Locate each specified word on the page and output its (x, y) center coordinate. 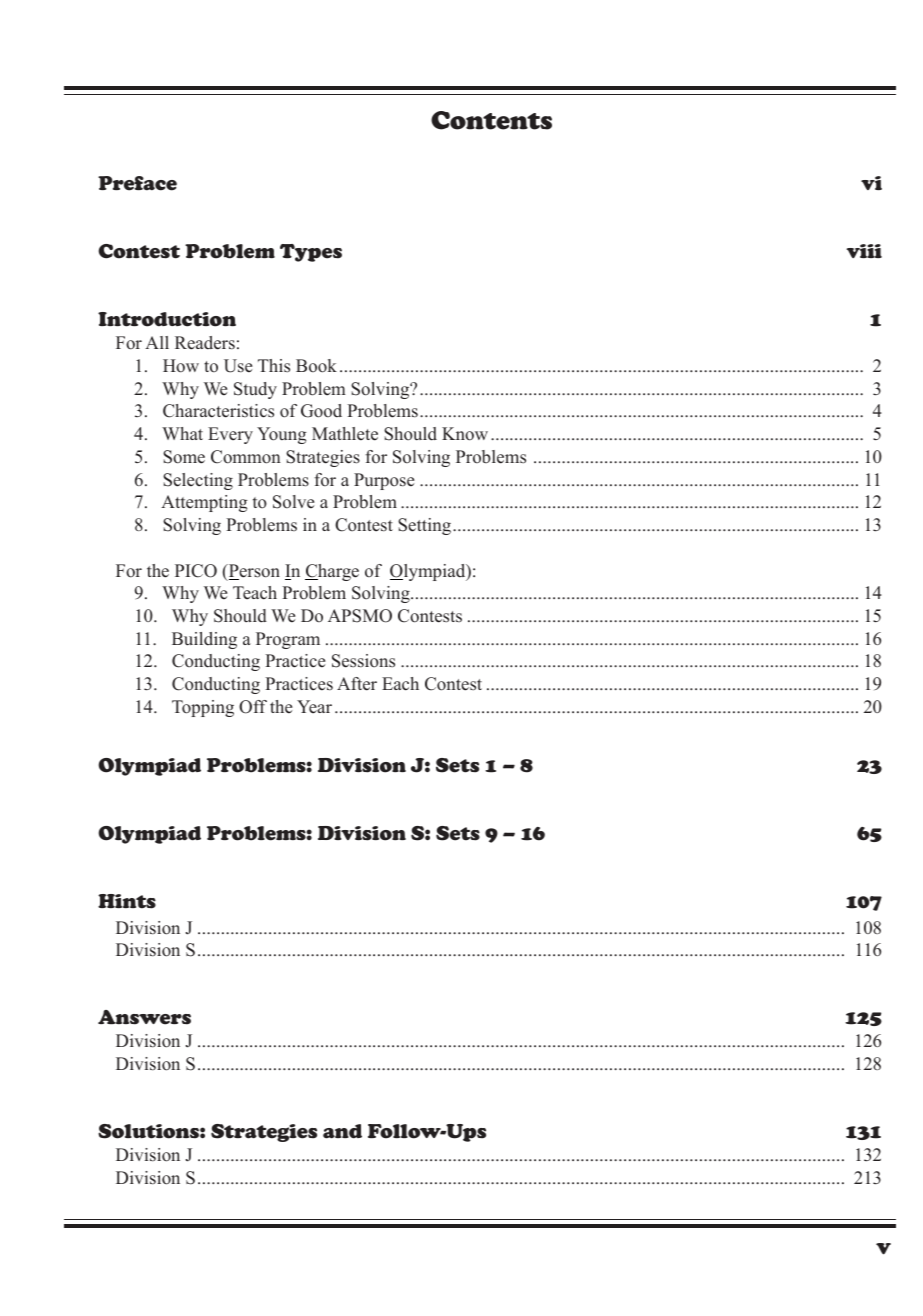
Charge (332, 572)
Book (316, 366)
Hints (127, 901)
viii (864, 251)
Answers (144, 1017)
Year (314, 707)
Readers (205, 343)
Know (465, 434)
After (357, 684)
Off (253, 707)
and (342, 1131)
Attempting (204, 503)
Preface (137, 183)
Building (204, 640)
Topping (203, 708)
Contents (491, 120)
